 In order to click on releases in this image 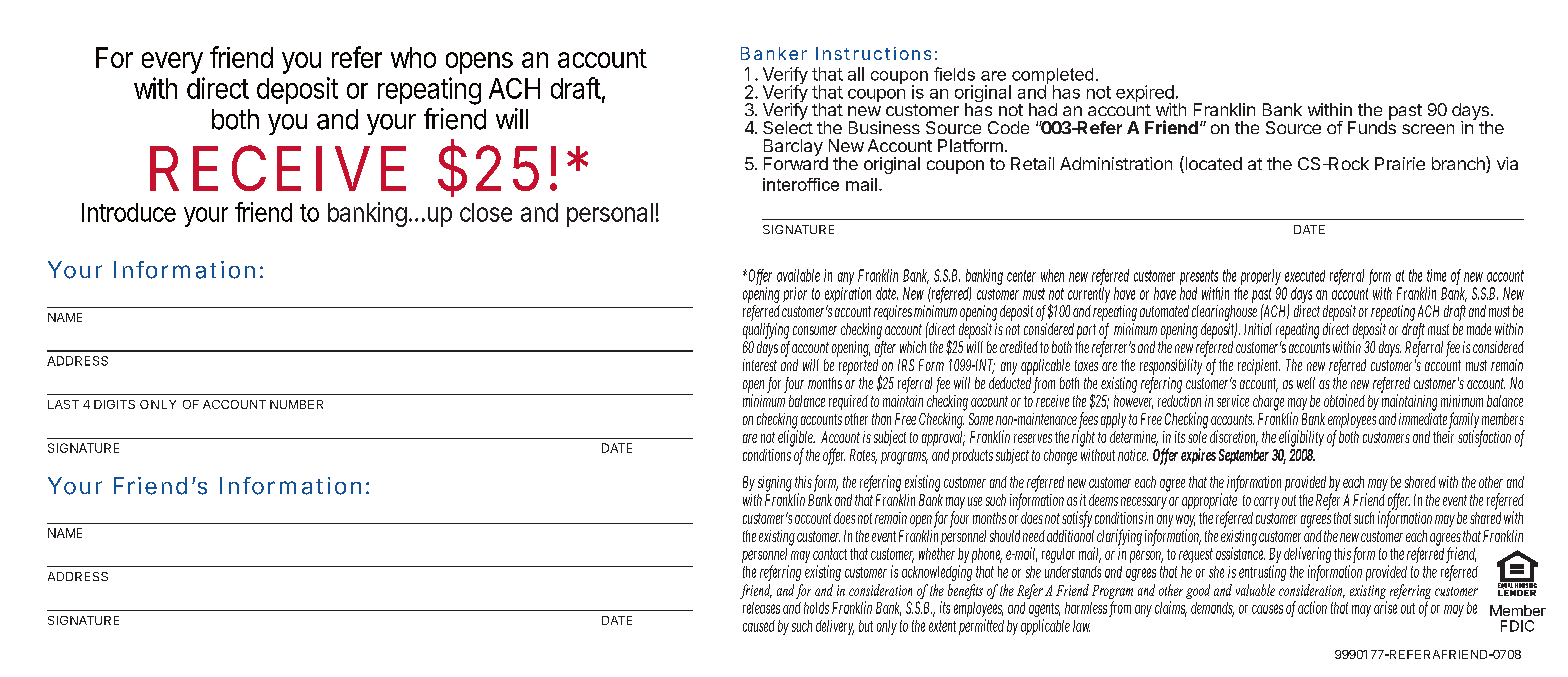, I will do `click(761, 608)`.
